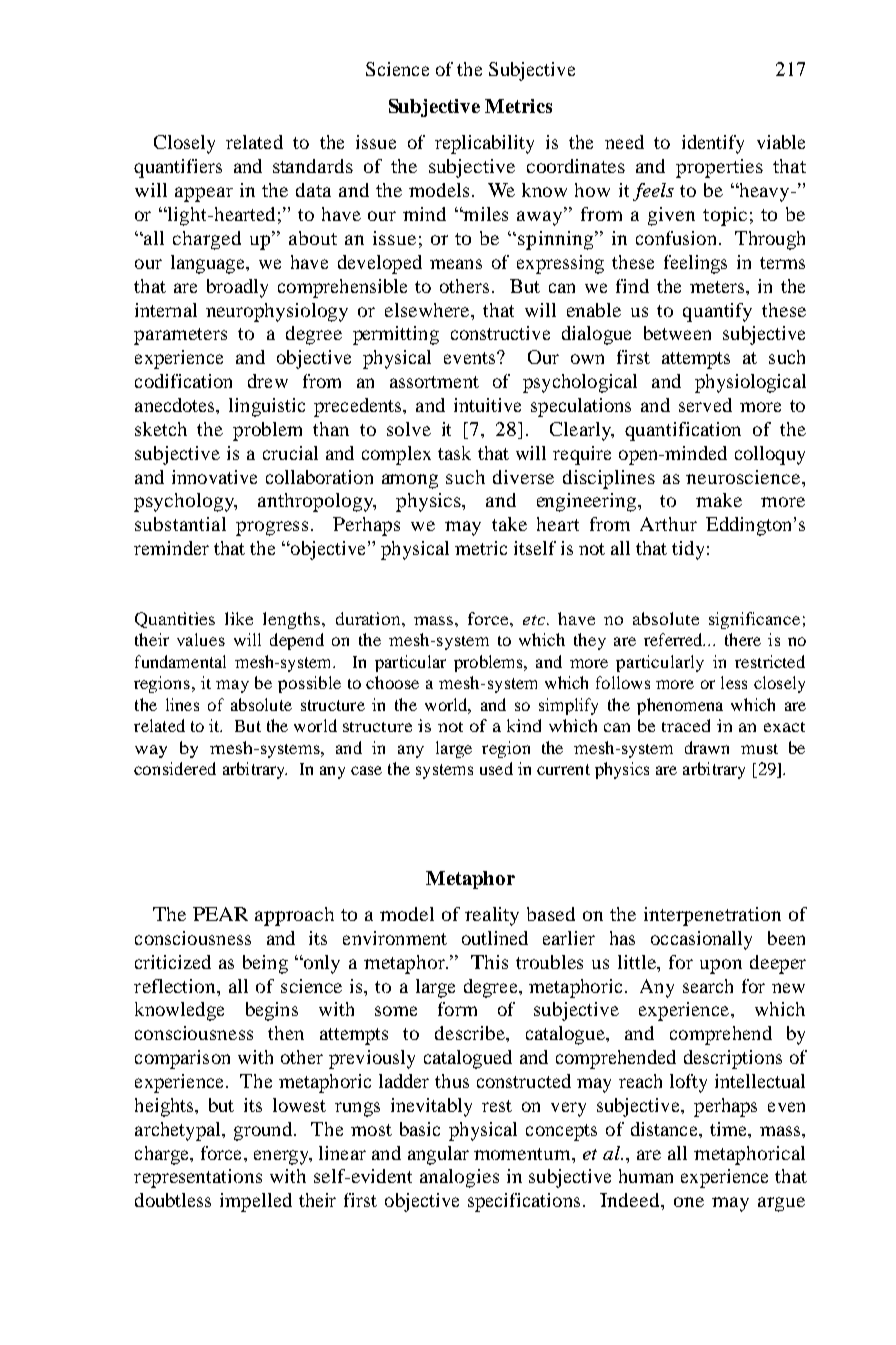  I want to click on intuitive, so click(487, 405).
